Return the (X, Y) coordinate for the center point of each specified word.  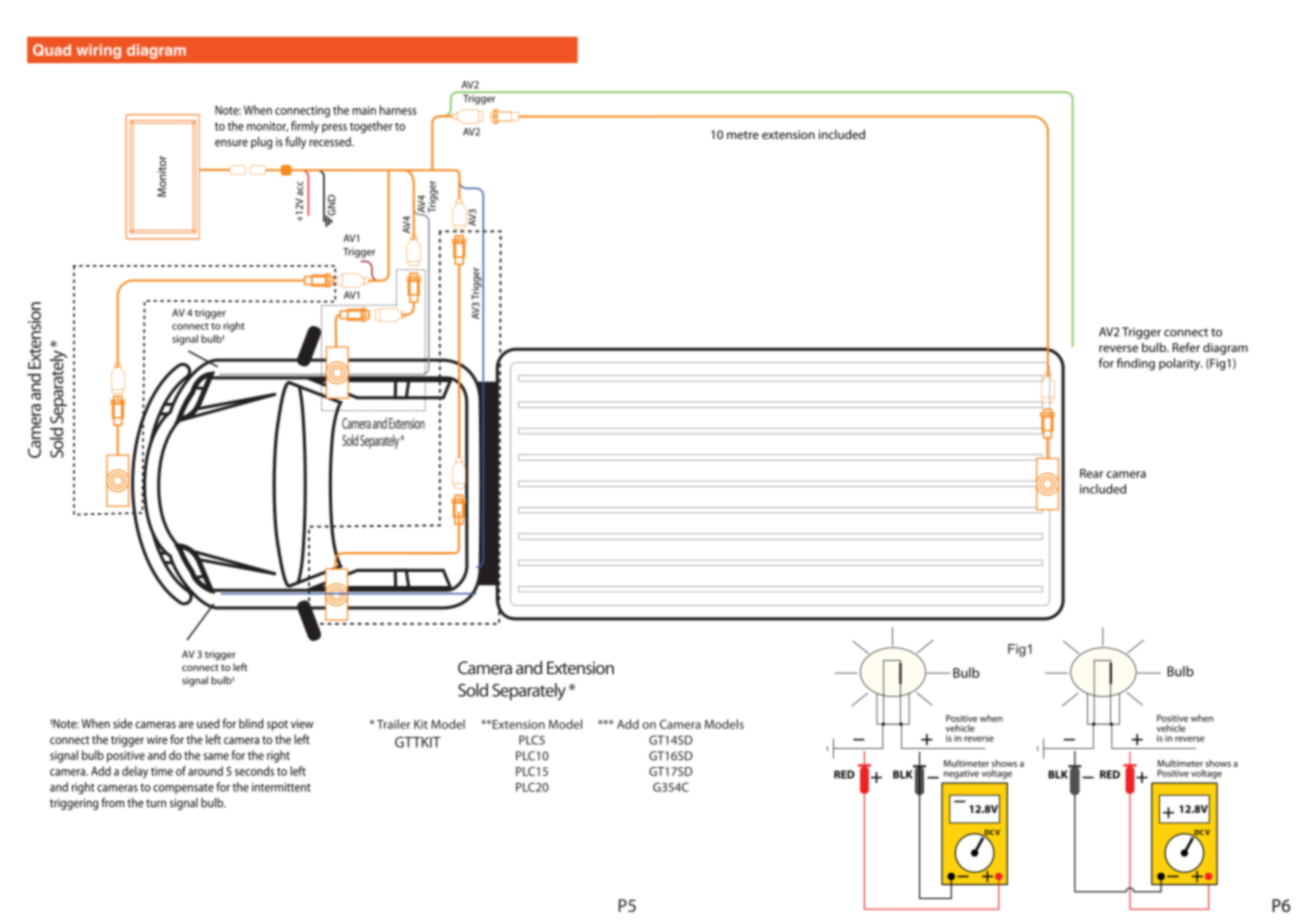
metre (743, 135)
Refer (1186, 347)
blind (251, 723)
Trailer (394, 724)
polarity (1180, 364)
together (371, 127)
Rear (1091, 473)
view (302, 724)
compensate (183, 788)
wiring (99, 51)
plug (261, 143)
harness (398, 110)
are (186, 725)
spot (277, 725)
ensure (231, 143)
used (208, 723)
